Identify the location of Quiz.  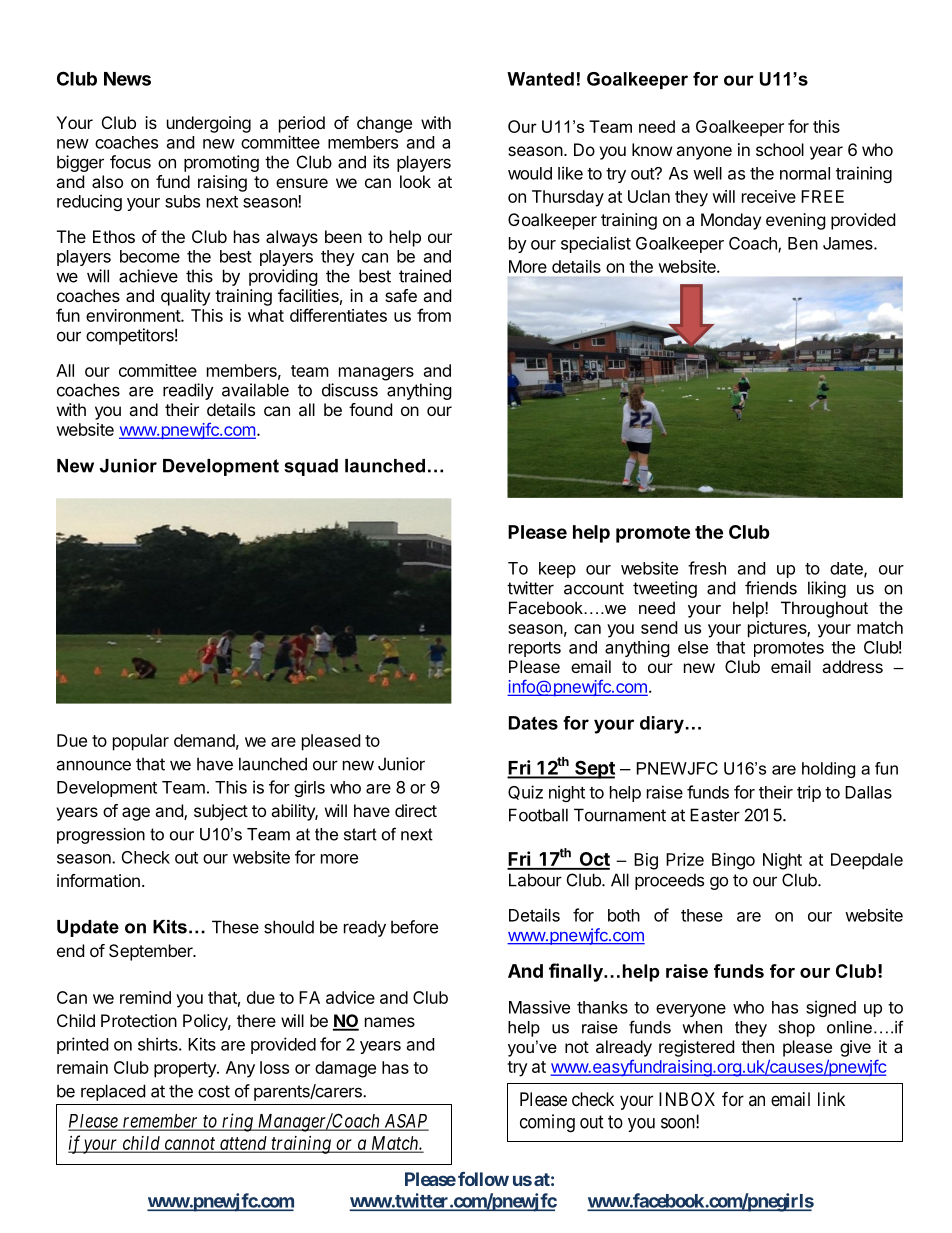
(525, 792).
